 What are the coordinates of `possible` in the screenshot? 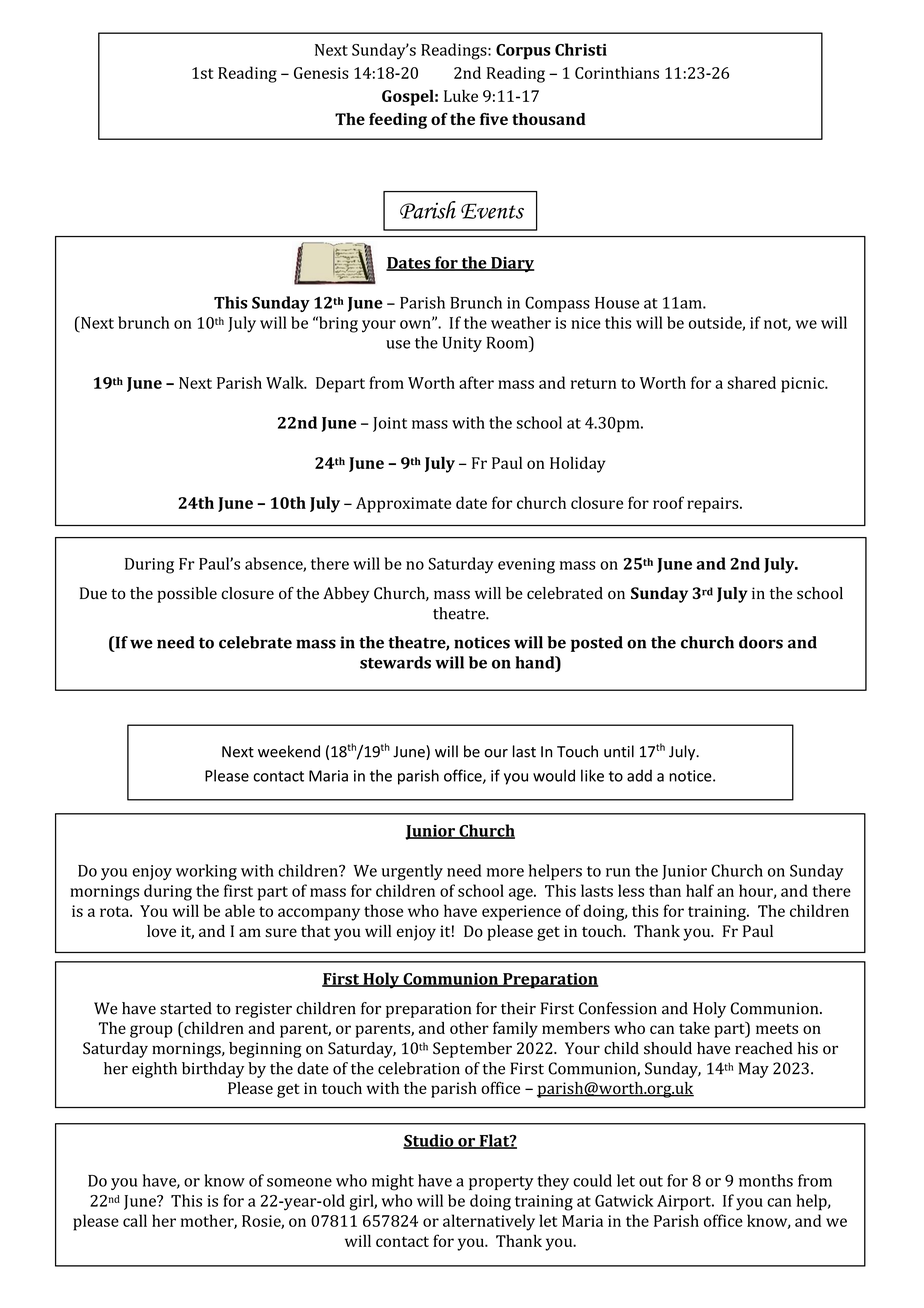 It's located at (187, 595).
